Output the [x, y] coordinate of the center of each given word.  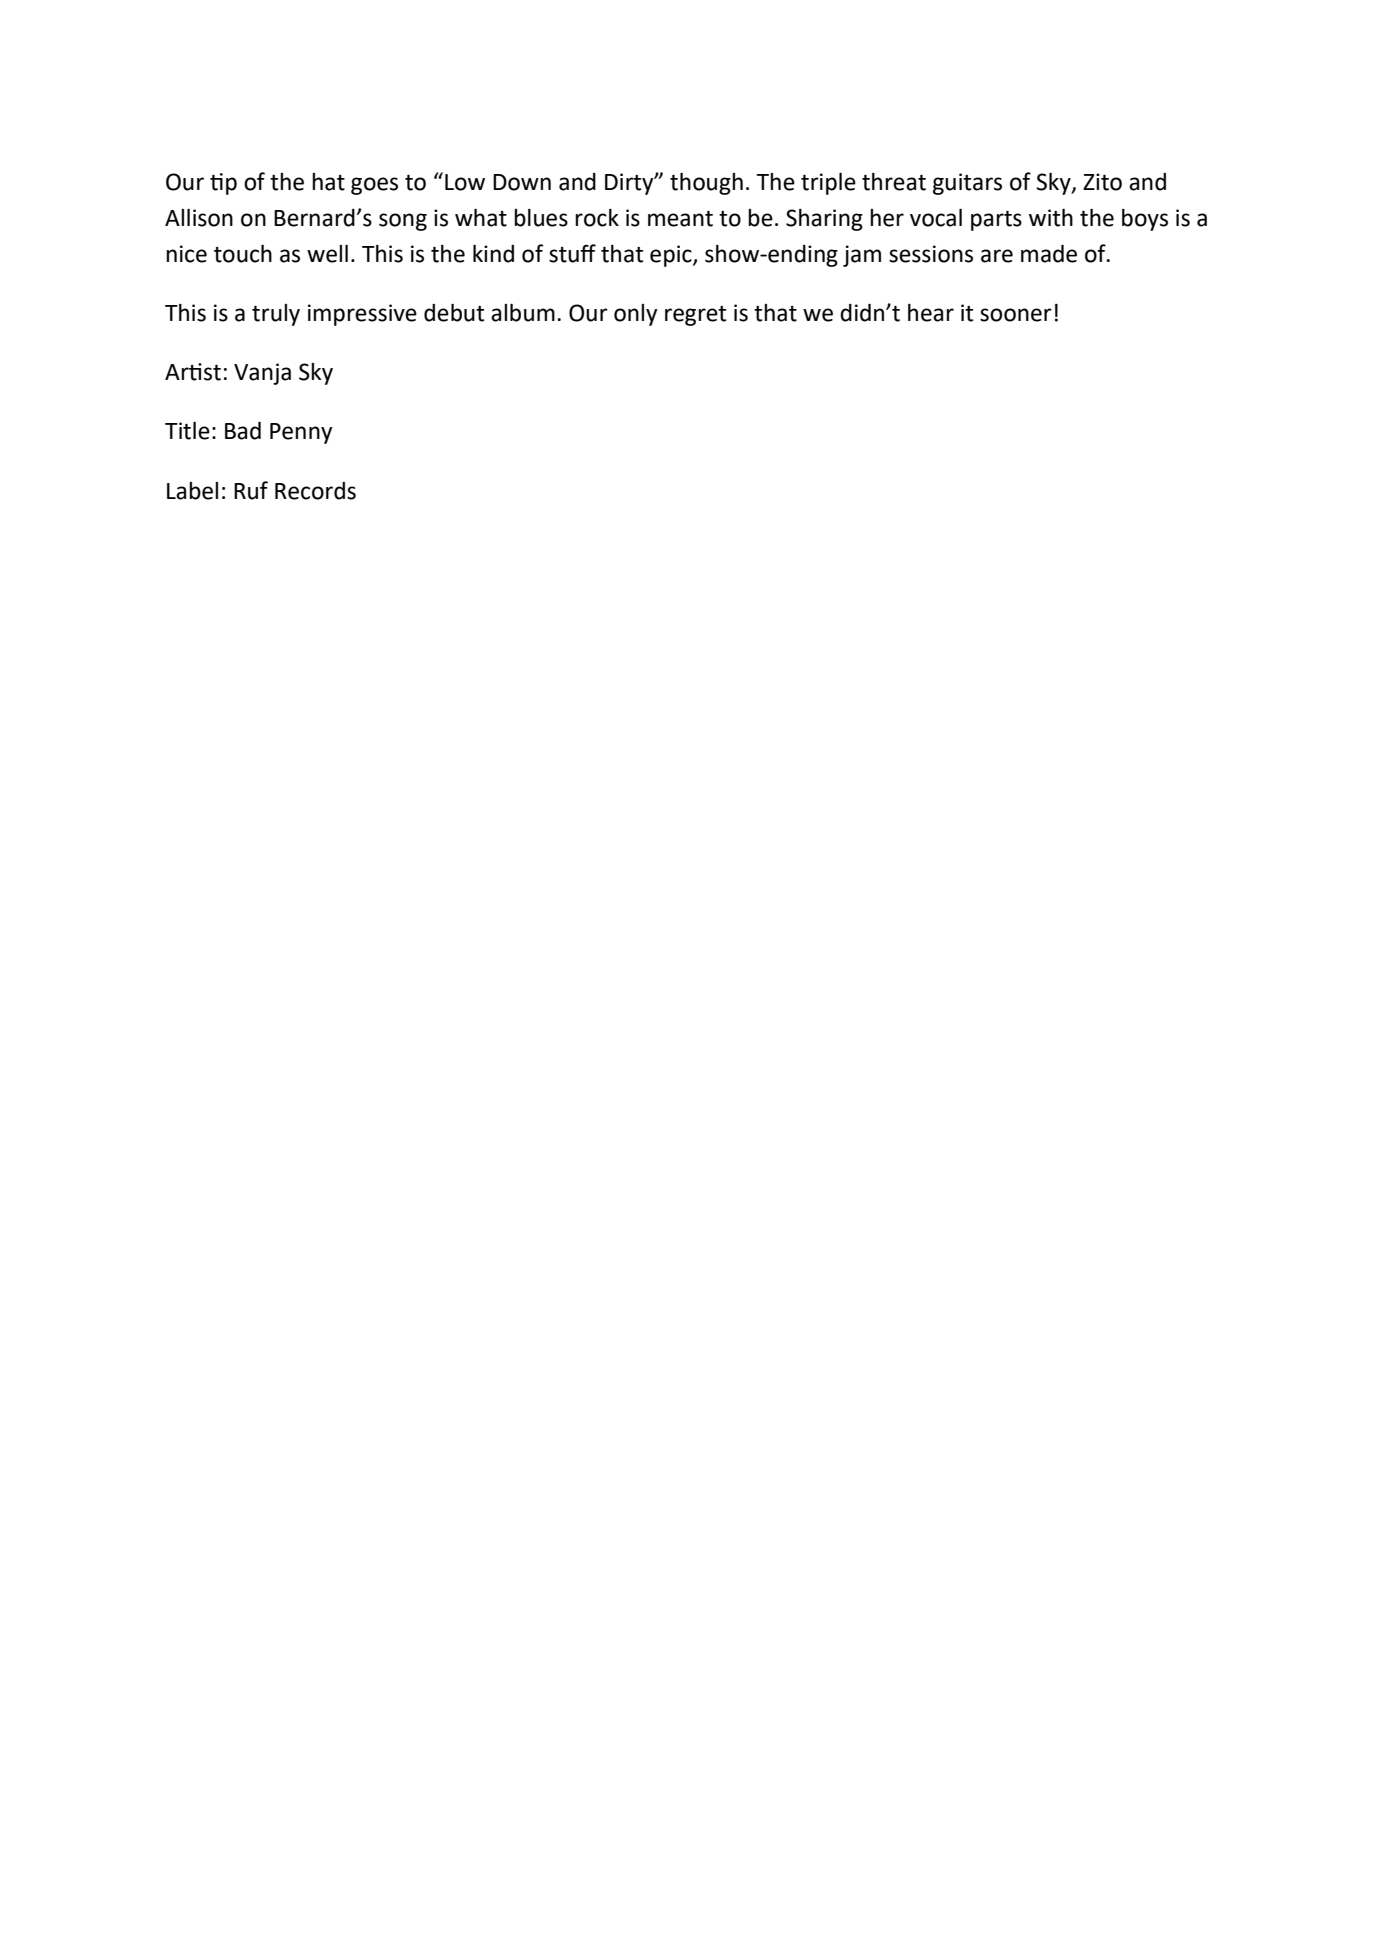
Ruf [251, 490]
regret [695, 316]
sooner [1016, 315]
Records [315, 491]
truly [276, 315]
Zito [1102, 182]
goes [374, 186]
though [706, 184]
